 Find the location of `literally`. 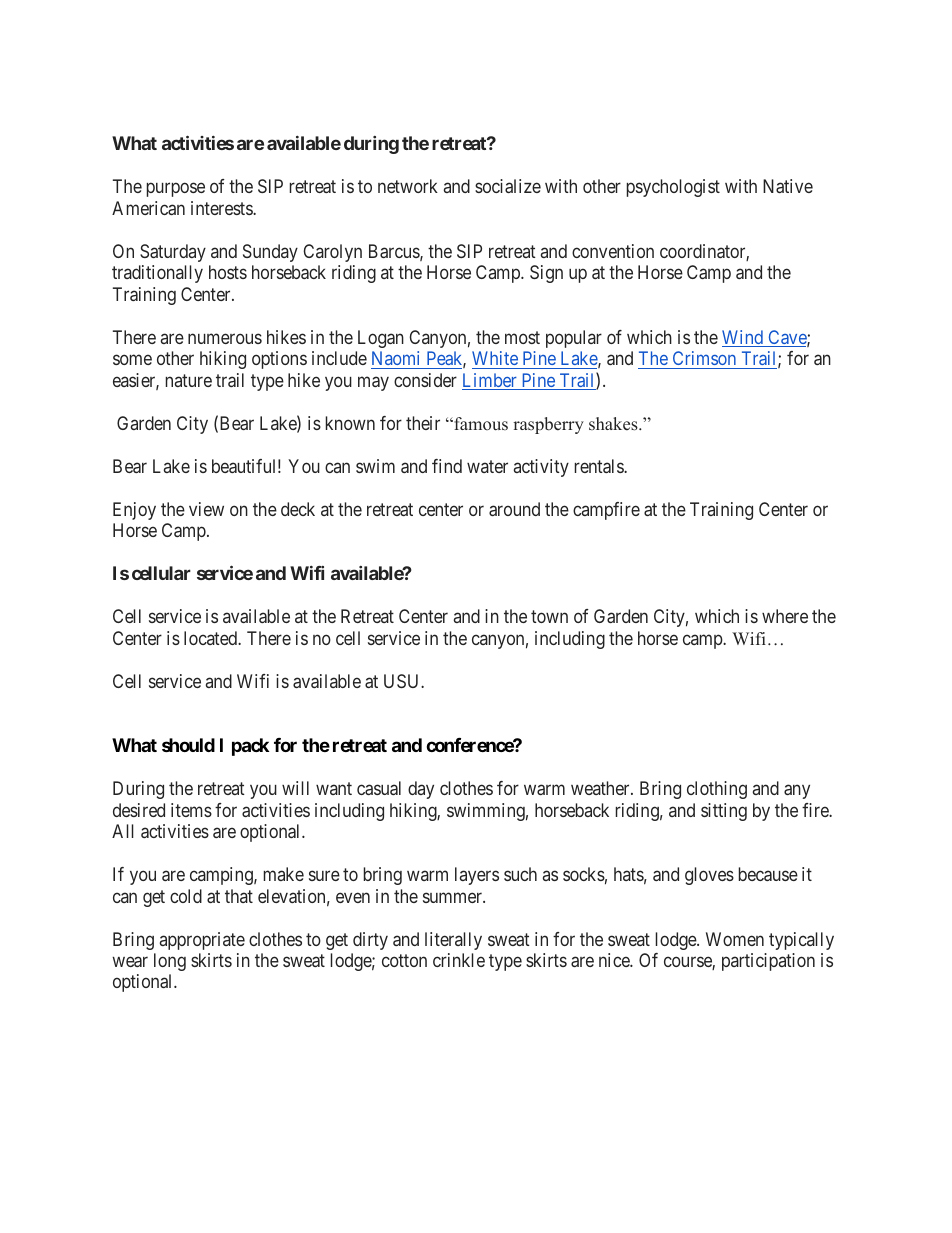

literally is located at coordinates (453, 941).
